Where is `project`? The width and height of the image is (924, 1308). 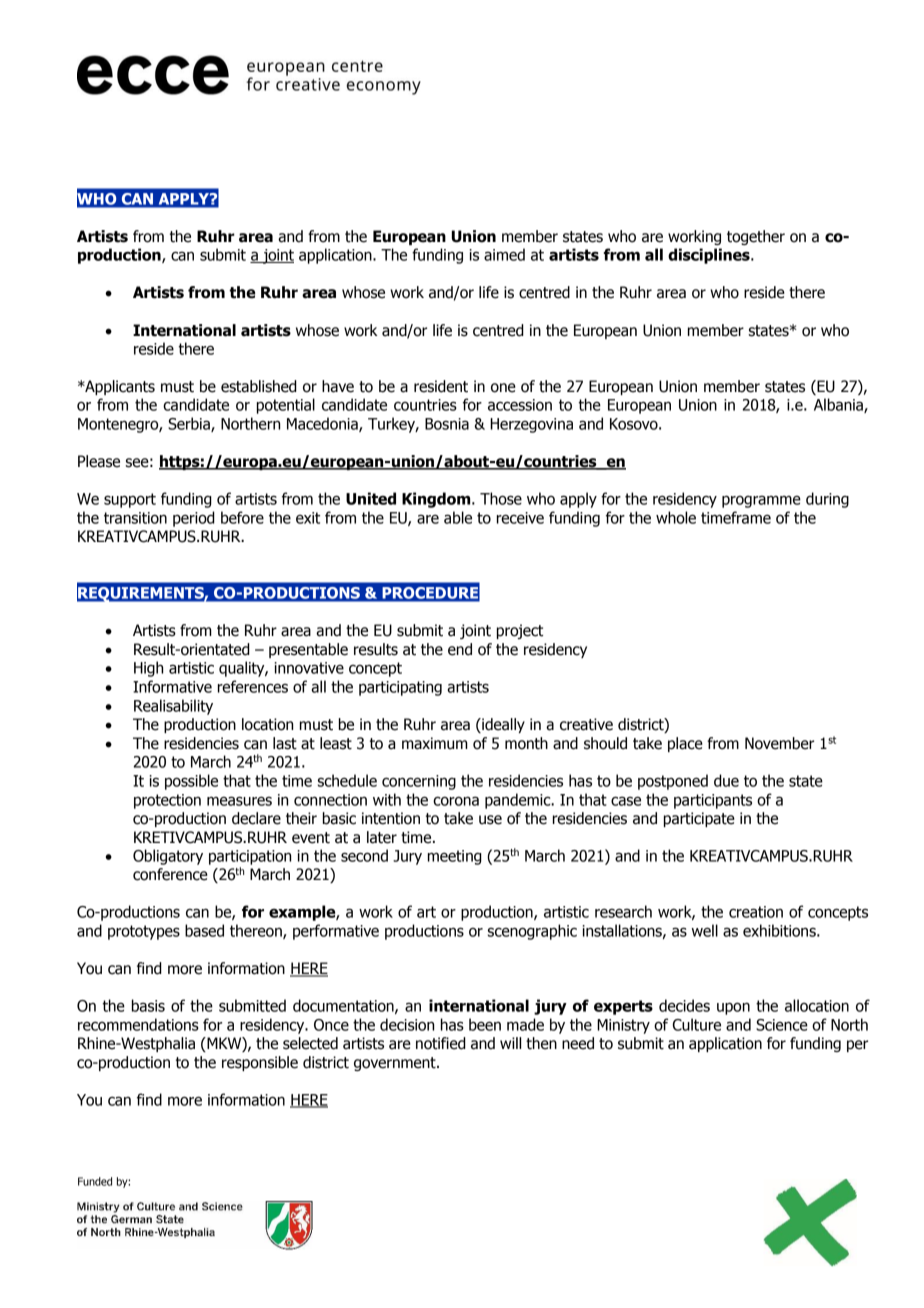
project is located at coordinates (520, 631).
